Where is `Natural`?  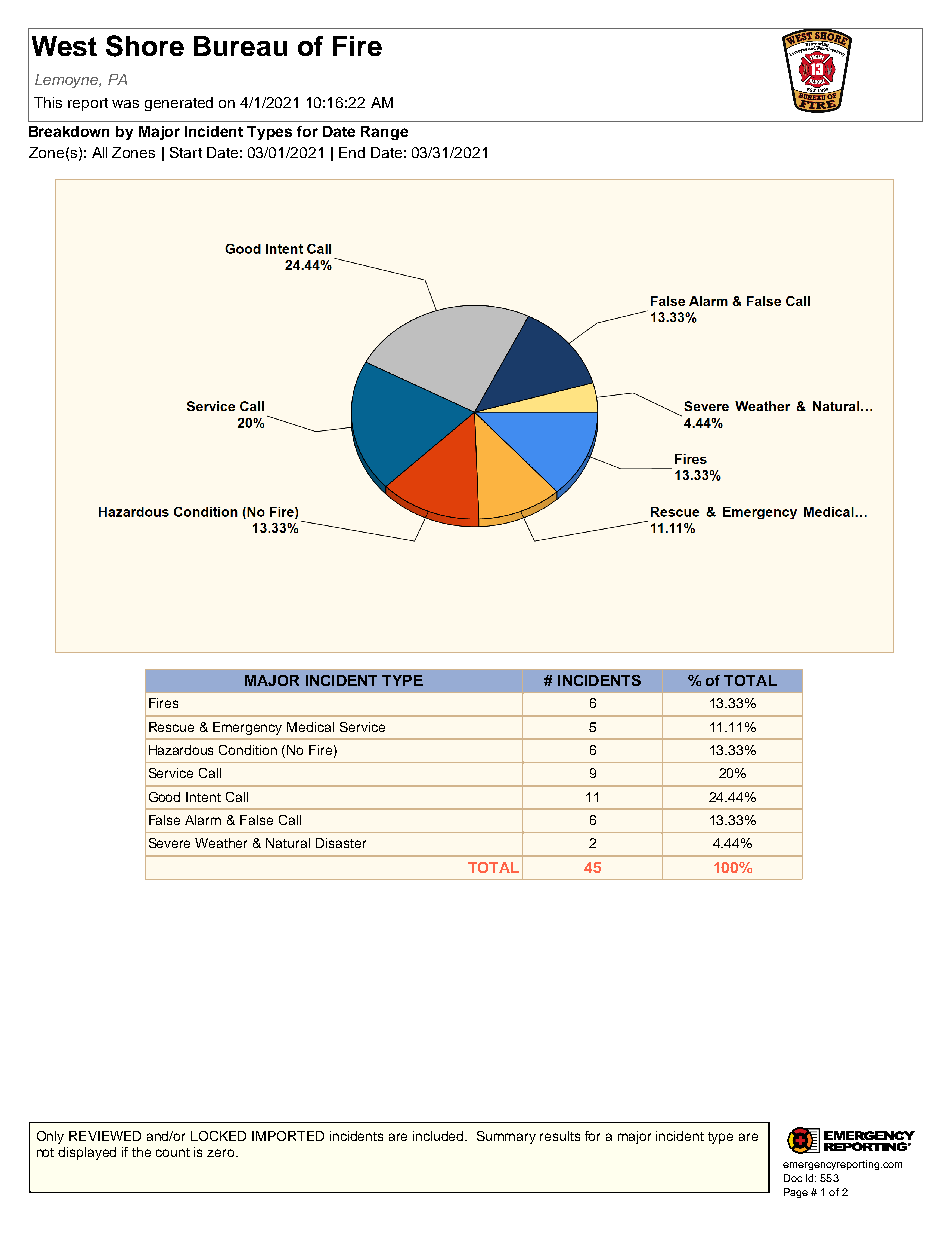
Natural is located at coordinates (288, 843).
